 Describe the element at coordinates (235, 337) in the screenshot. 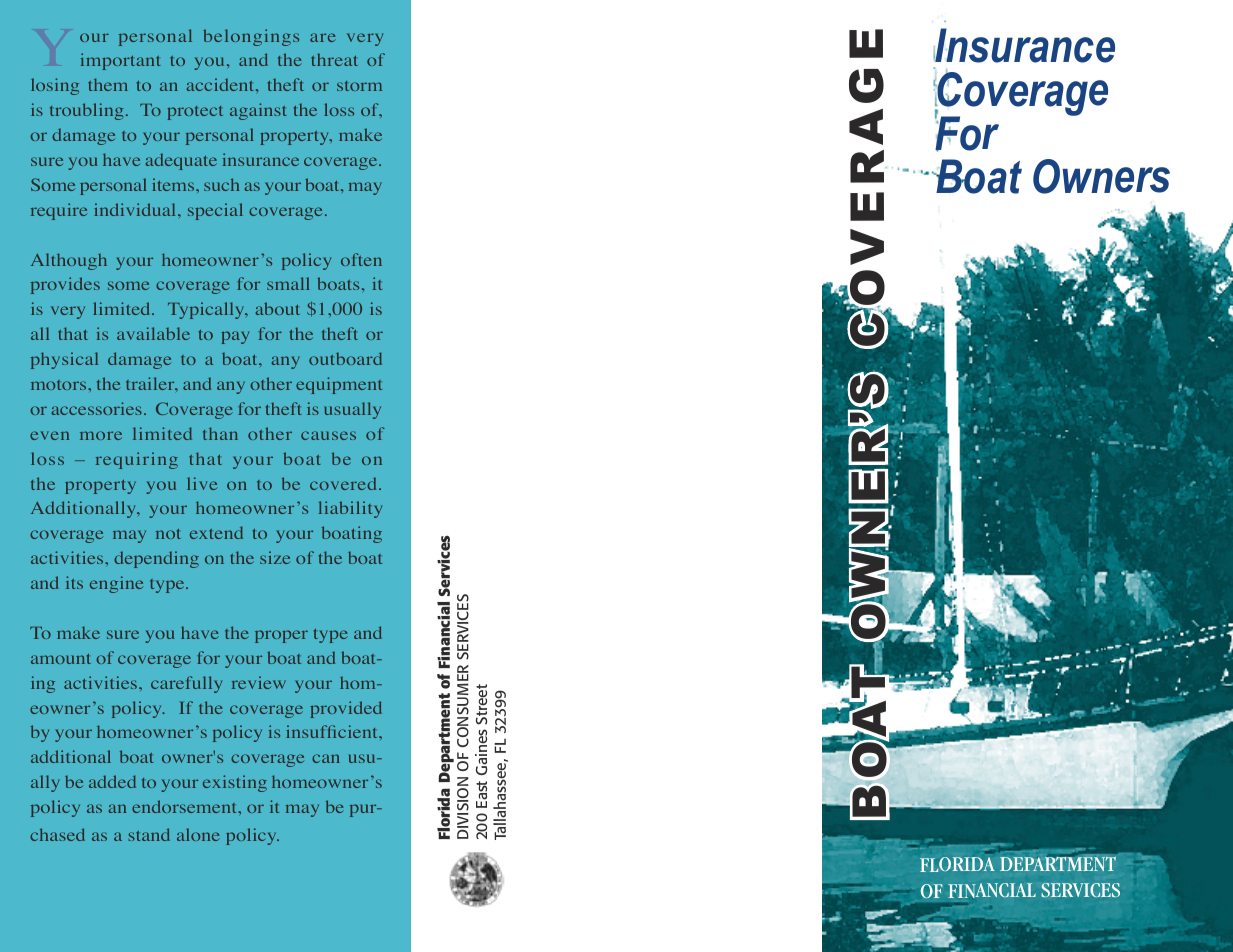

I see `pay` at that location.
